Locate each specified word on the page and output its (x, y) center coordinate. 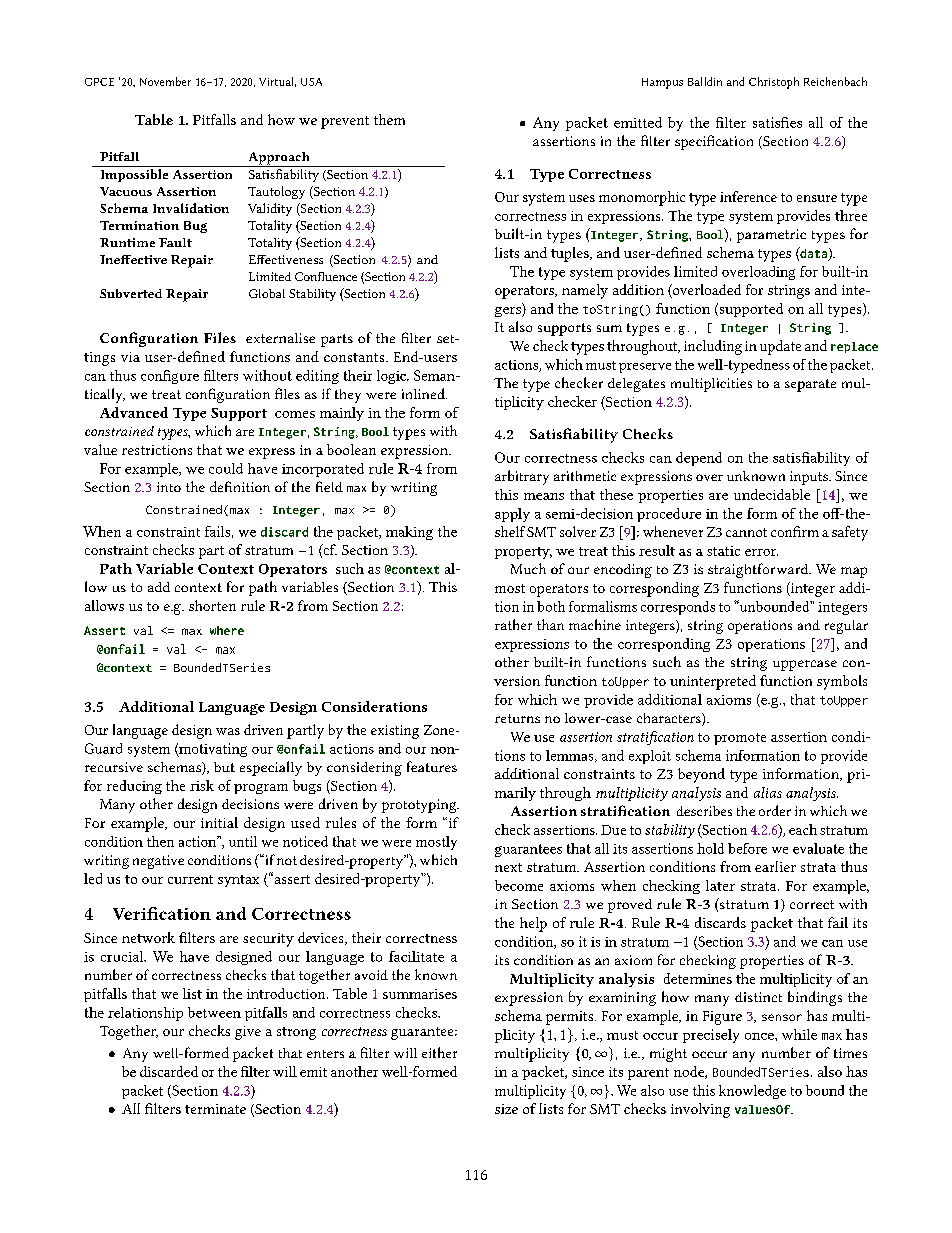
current (190, 879)
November (165, 81)
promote (740, 739)
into (169, 487)
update (780, 347)
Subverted (131, 293)
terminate (215, 1109)
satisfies (777, 122)
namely (585, 291)
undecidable (772, 494)
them (389, 119)
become (519, 885)
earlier (775, 866)
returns (517, 718)
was (228, 731)
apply (512, 515)
